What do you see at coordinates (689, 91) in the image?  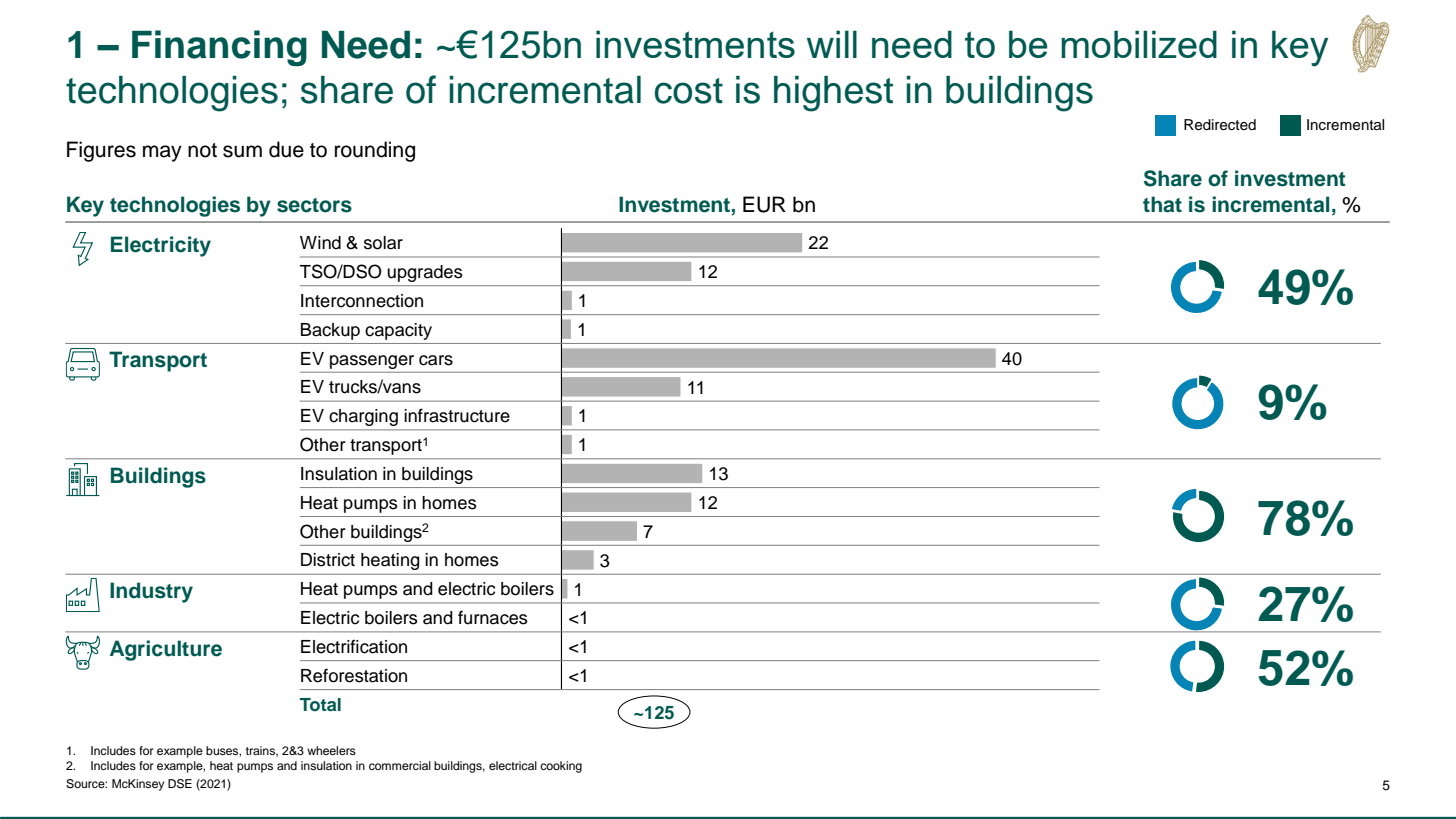 I see `cost` at bounding box center [689, 91].
